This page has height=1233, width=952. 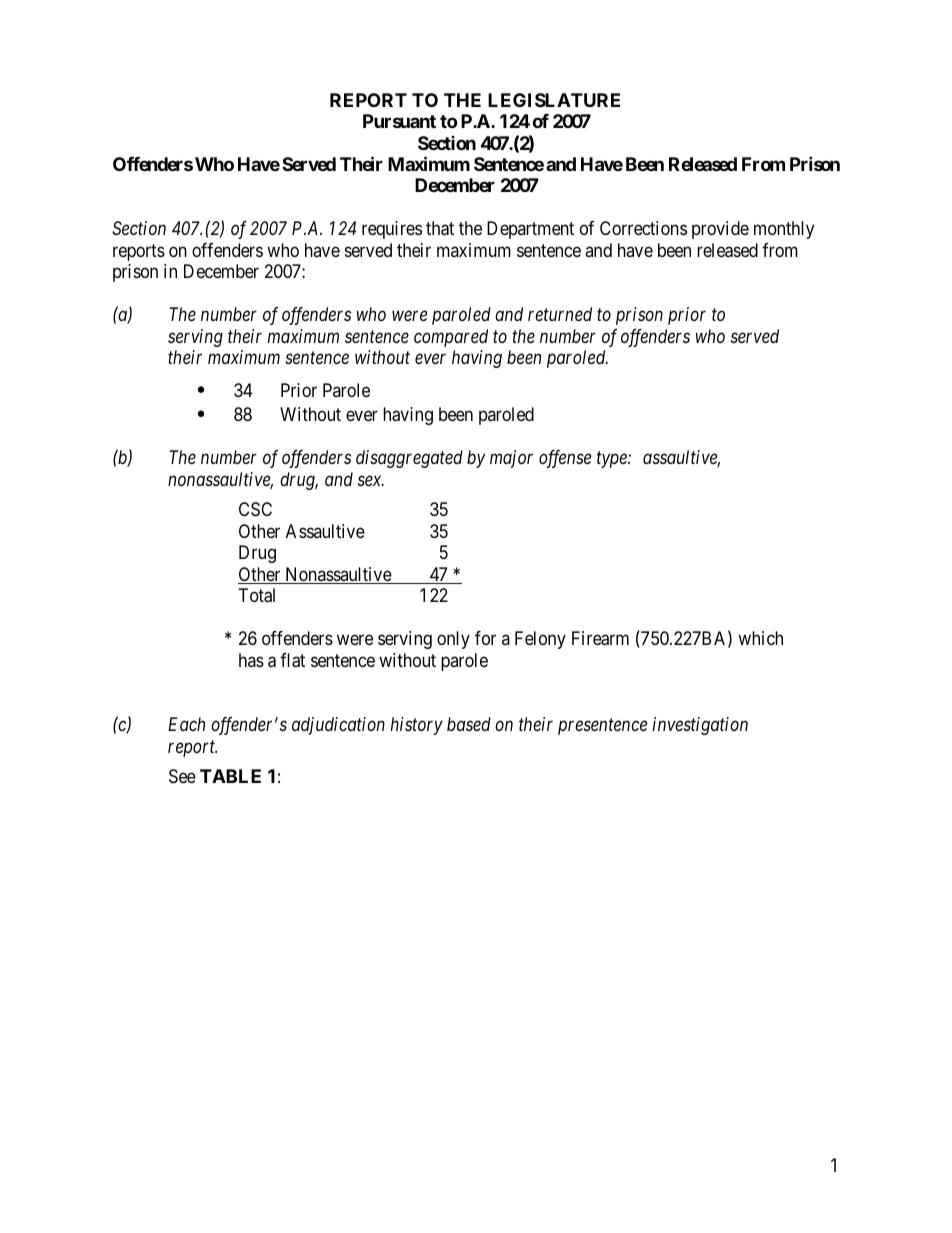 What do you see at coordinates (485, 638) in the page?
I see `for` at bounding box center [485, 638].
